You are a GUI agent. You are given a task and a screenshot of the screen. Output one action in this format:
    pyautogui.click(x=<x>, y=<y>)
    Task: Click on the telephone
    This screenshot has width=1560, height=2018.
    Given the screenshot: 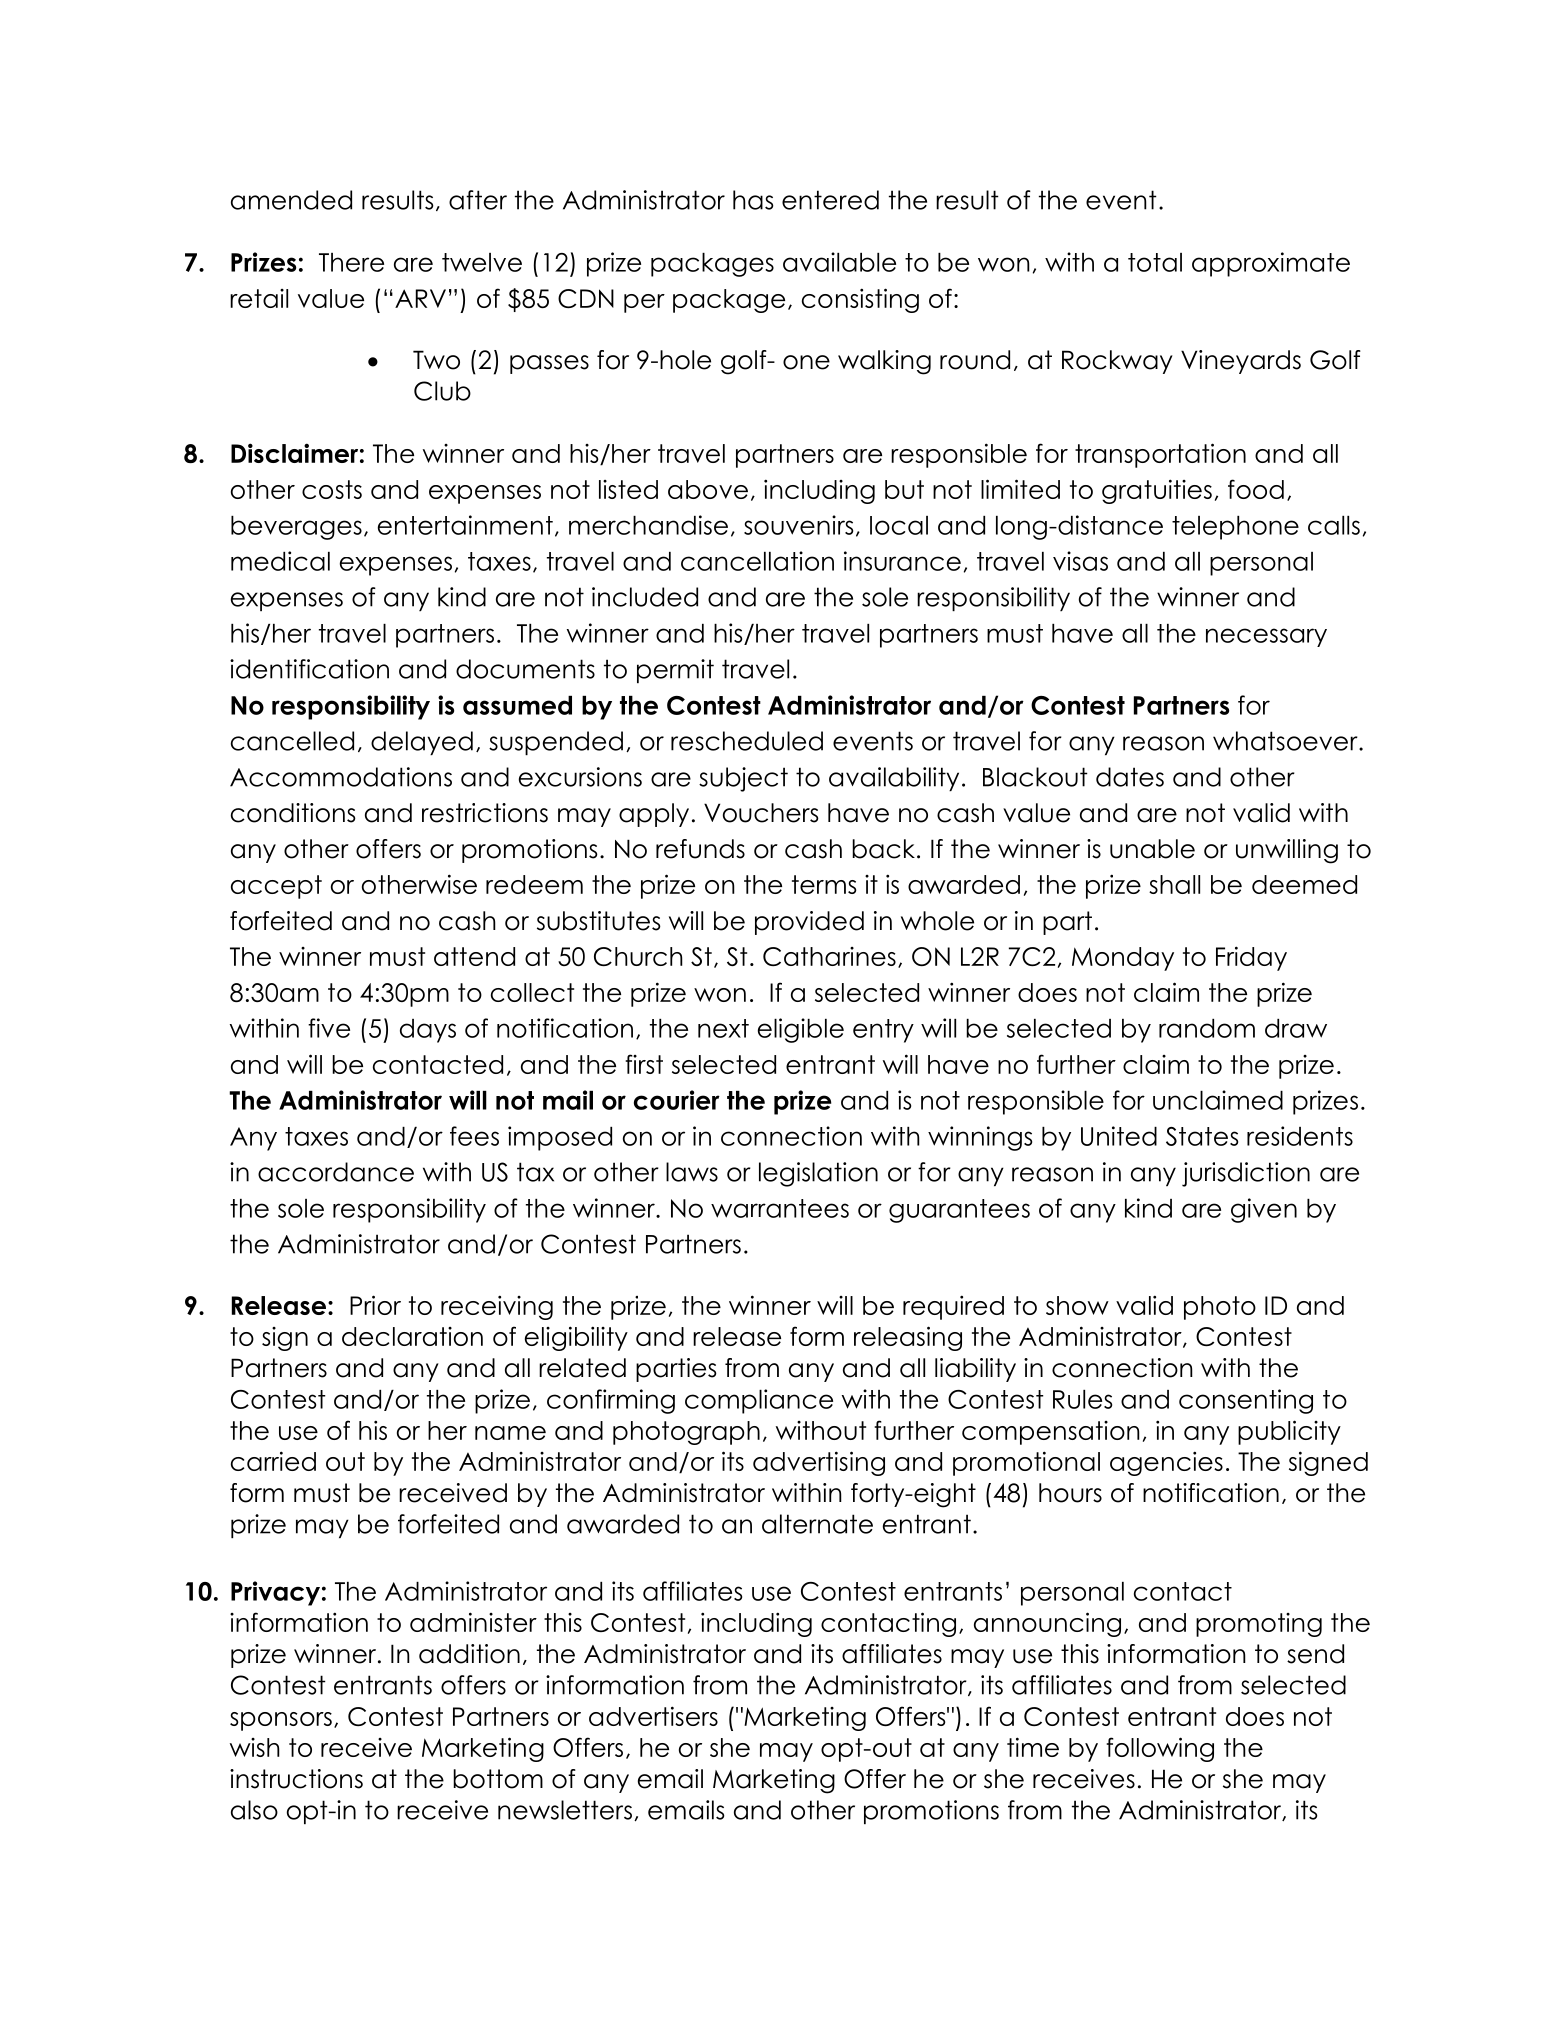 What is the action you would take?
    pyautogui.click(x=1235, y=528)
